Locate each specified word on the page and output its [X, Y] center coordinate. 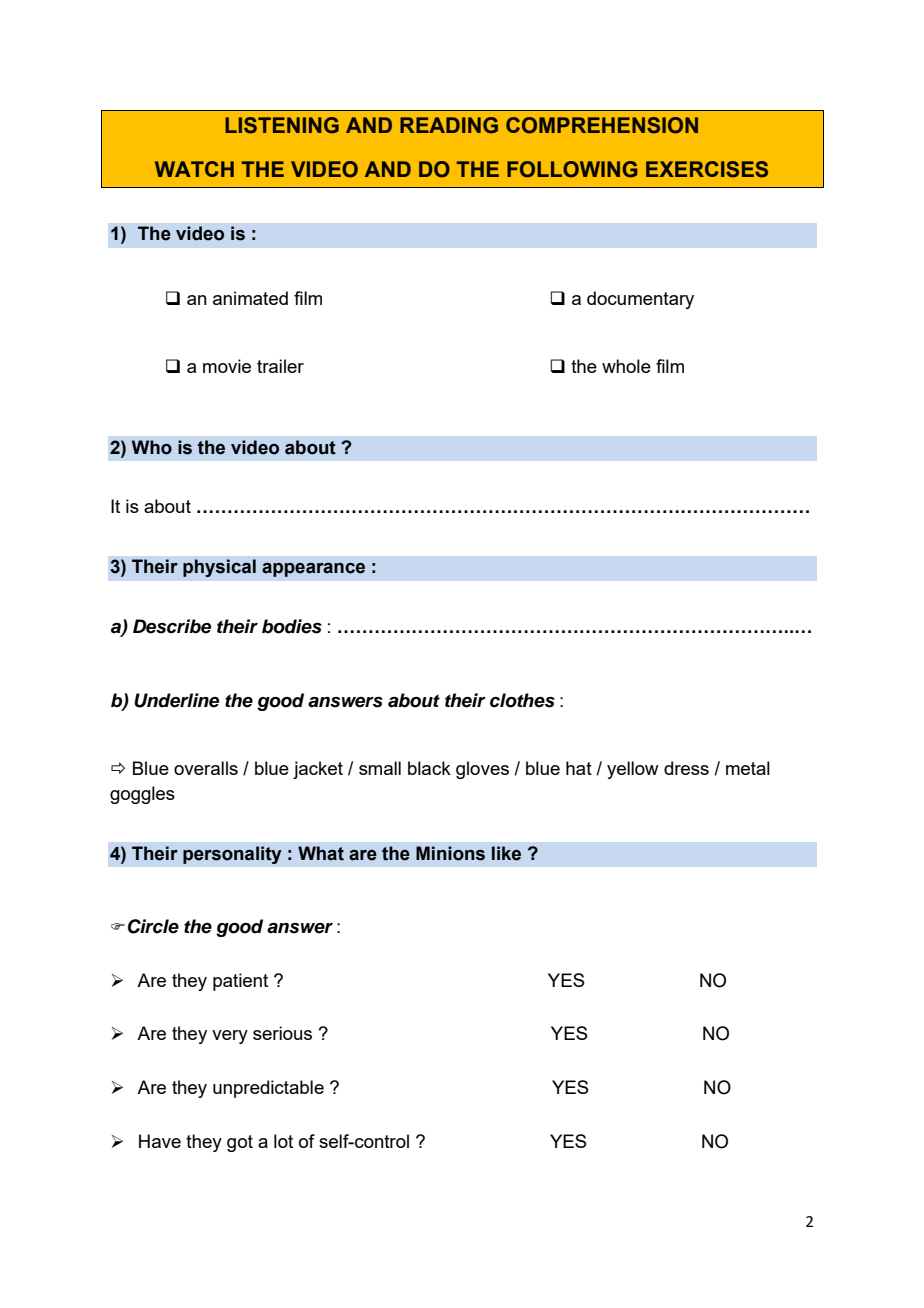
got [240, 1143]
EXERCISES [707, 169]
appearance [313, 570]
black [429, 768]
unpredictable [268, 1089]
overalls [206, 768]
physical [219, 568]
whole [626, 366]
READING [449, 125]
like [506, 853]
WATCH [194, 169]
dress [686, 768]
